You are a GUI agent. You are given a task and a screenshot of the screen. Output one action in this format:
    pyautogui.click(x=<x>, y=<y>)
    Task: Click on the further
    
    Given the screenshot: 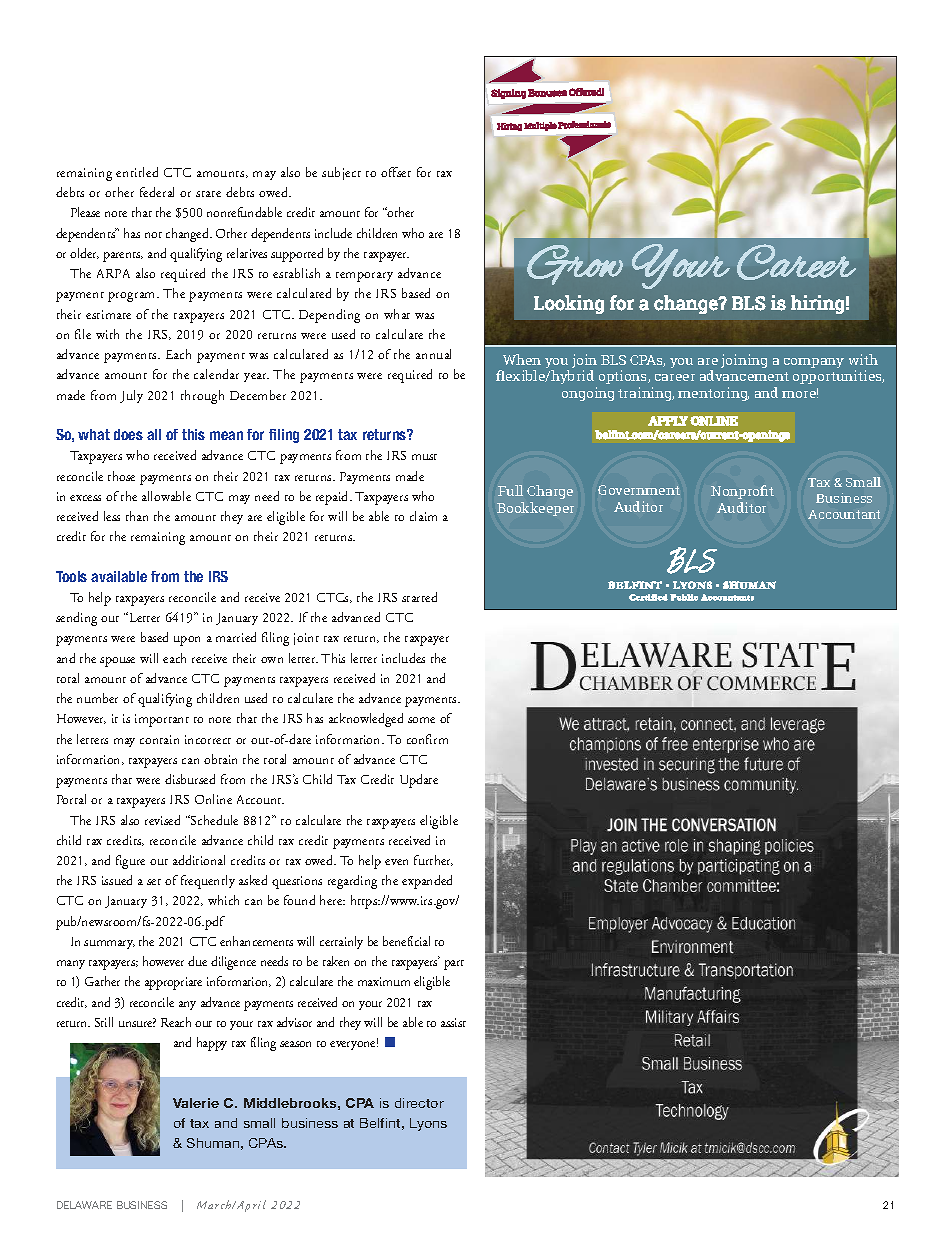 What is the action you would take?
    pyautogui.click(x=433, y=860)
